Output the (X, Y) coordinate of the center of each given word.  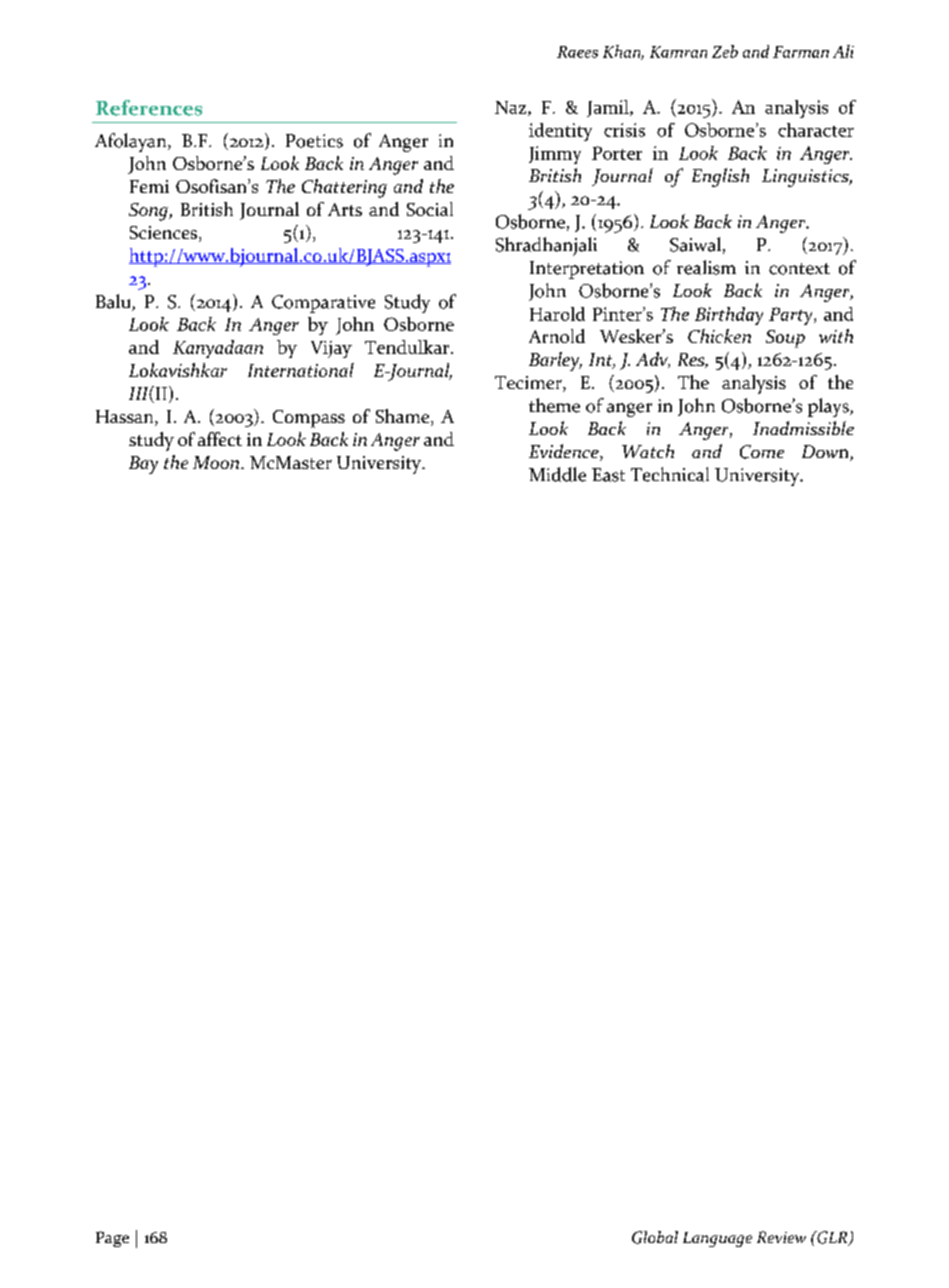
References (149, 108)
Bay (143, 465)
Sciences (165, 234)
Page (112, 1239)
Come (762, 452)
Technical (670, 474)
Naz (512, 108)
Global (655, 1237)
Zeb (725, 51)
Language (717, 1239)
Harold (557, 314)
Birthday (729, 316)
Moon (217, 462)
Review (781, 1237)
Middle (557, 474)
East (608, 475)
